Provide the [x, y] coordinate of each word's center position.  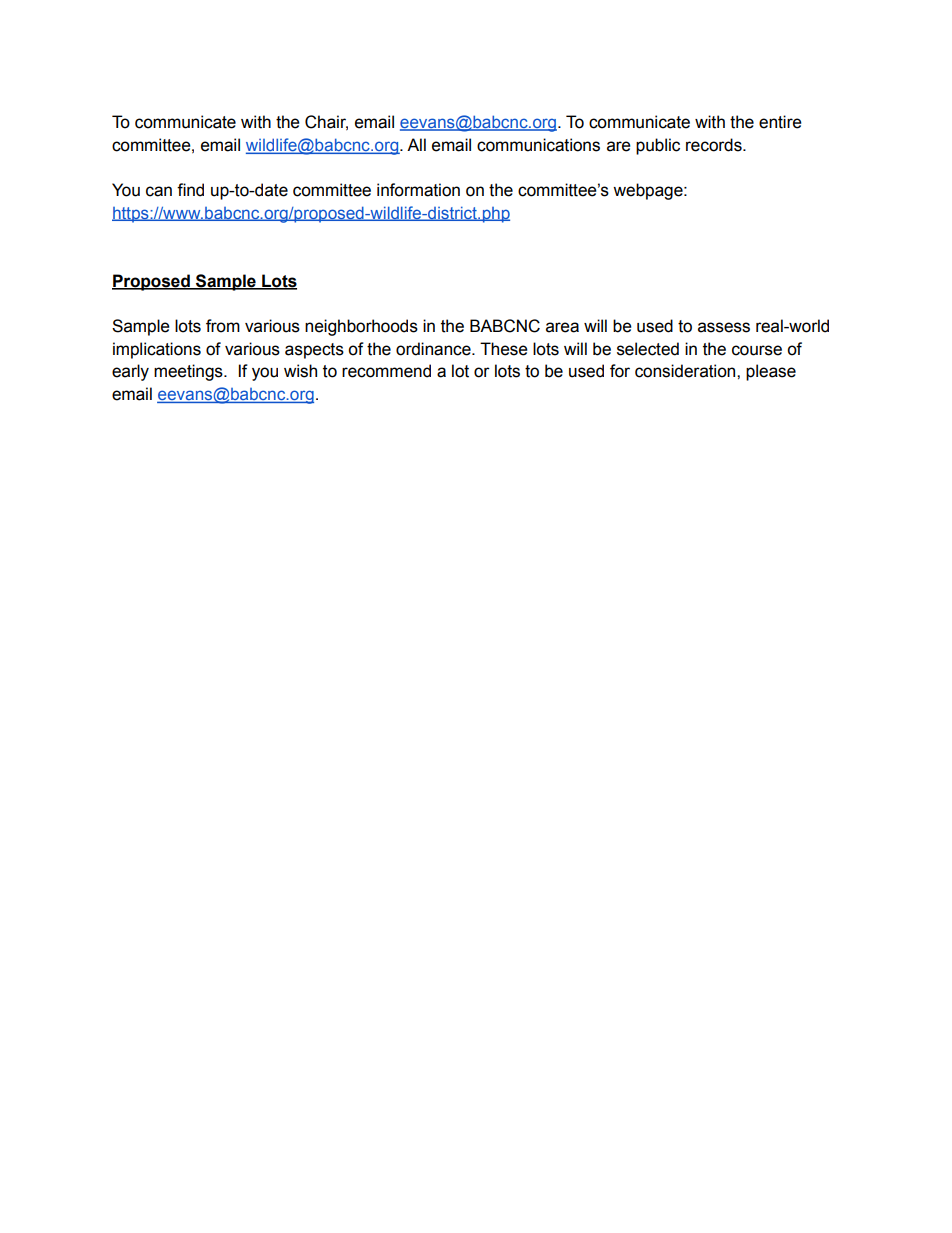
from [223, 326]
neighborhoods [361, 327]
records [715, 145]
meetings [189, 372]
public [658, 146]
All [416, 144]
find [190, 190]
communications [538, 145]
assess [724, 327]
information [418, 190]
